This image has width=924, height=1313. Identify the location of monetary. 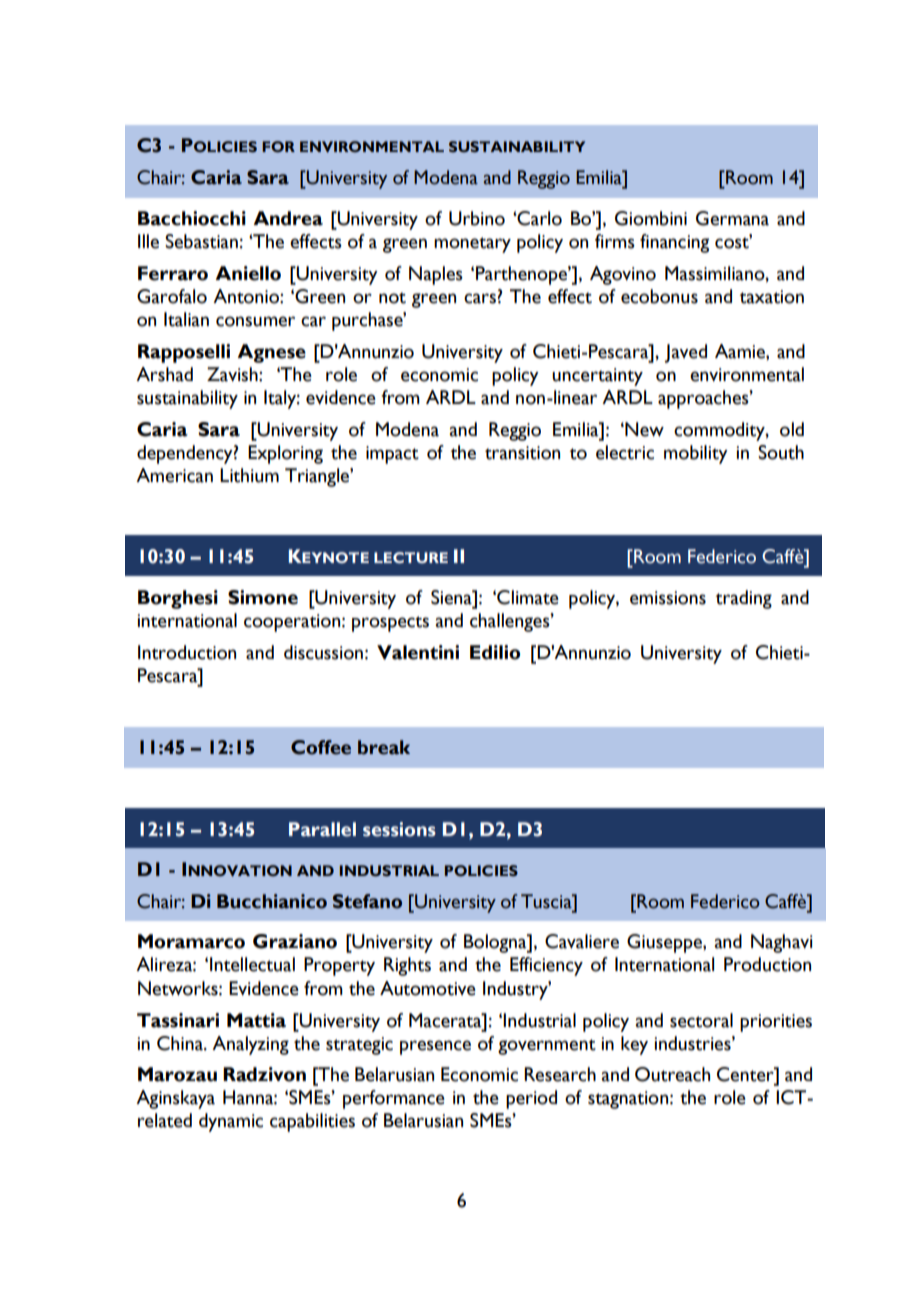
(472, 245).
